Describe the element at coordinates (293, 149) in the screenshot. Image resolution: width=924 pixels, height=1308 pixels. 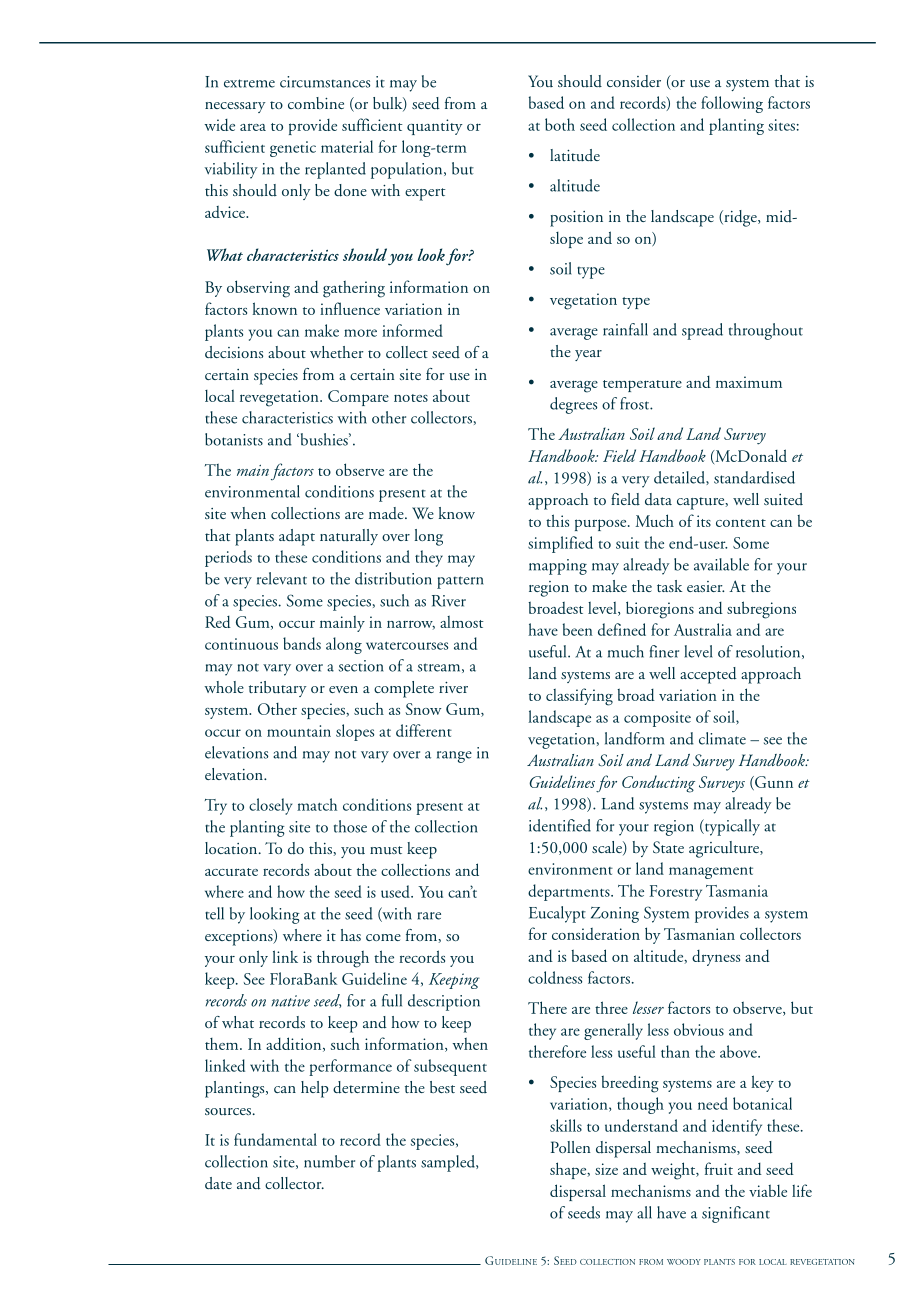
I see `genetic` at that location.
